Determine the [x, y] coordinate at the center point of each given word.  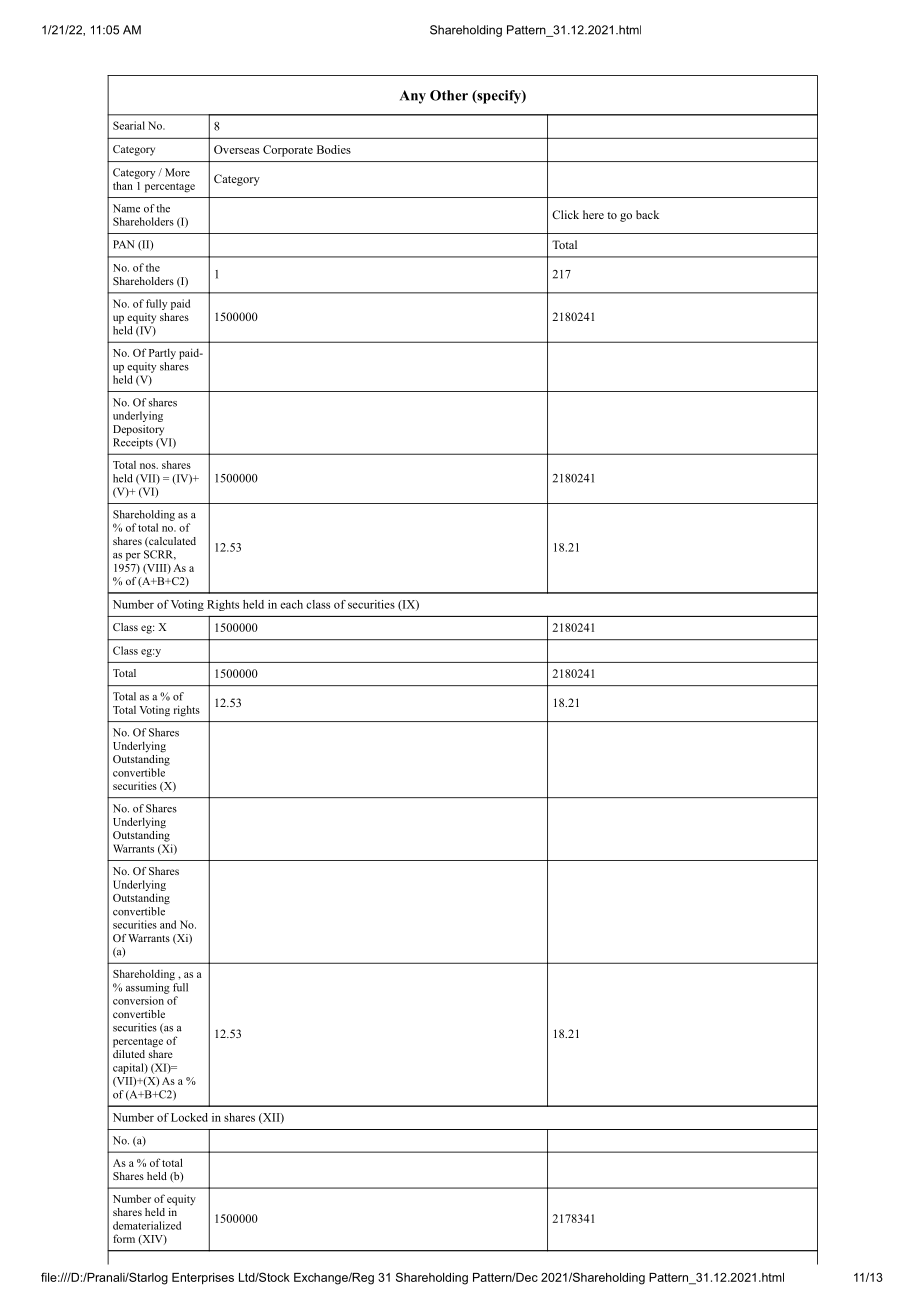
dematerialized [147, 1225]
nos [149, 466]
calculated [171, 542]
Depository [138, 430]
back [647, 214]
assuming [148, 988]
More [177, 172]
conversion [138, 1000]
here [593, 214]
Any [413, 97]
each [291, 604]
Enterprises [203, 1279]
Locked [189, 1117]
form [124, 1238]
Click [565, 214]
